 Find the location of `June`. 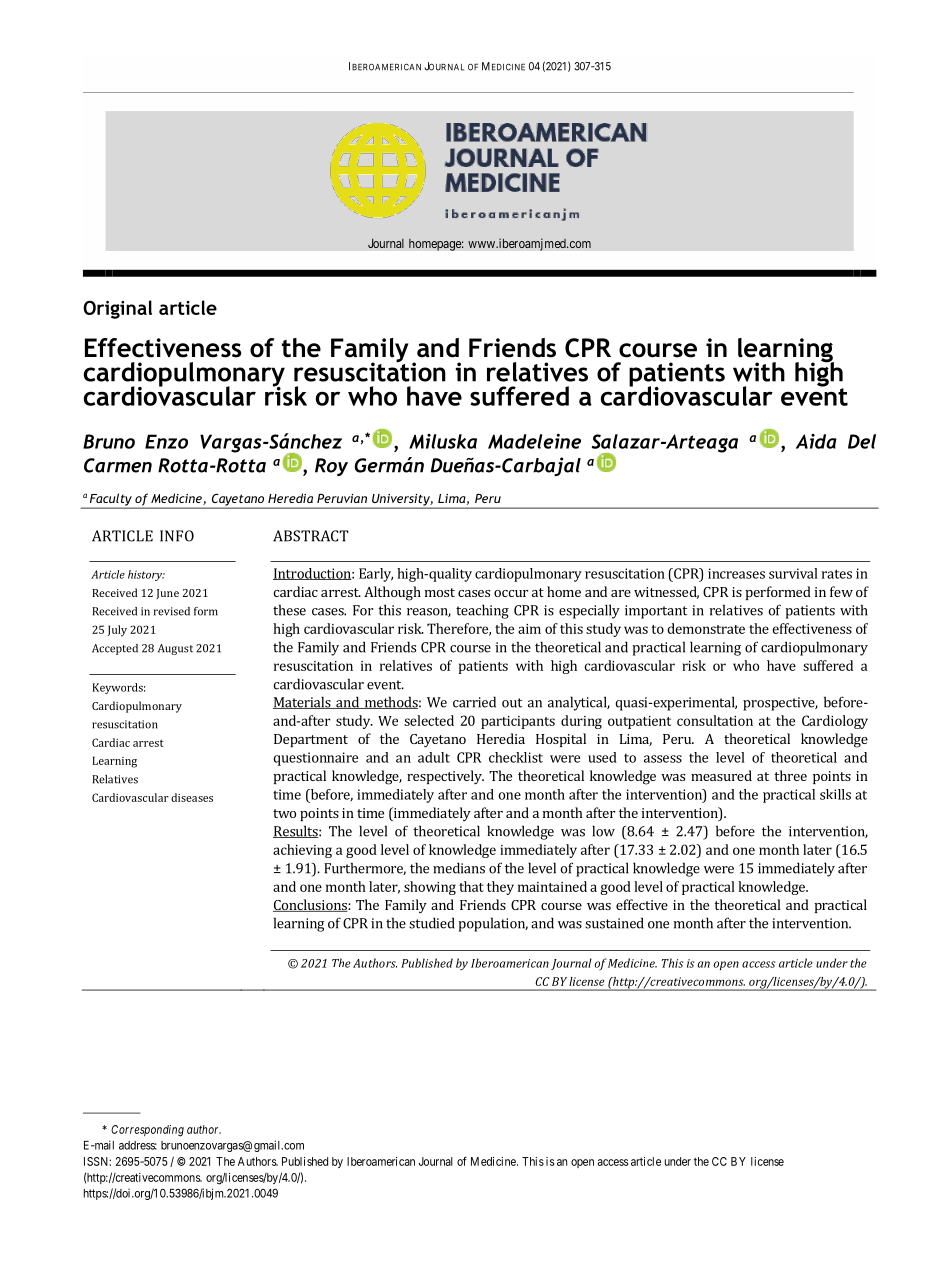

June is located at coordinates (167, 594).
